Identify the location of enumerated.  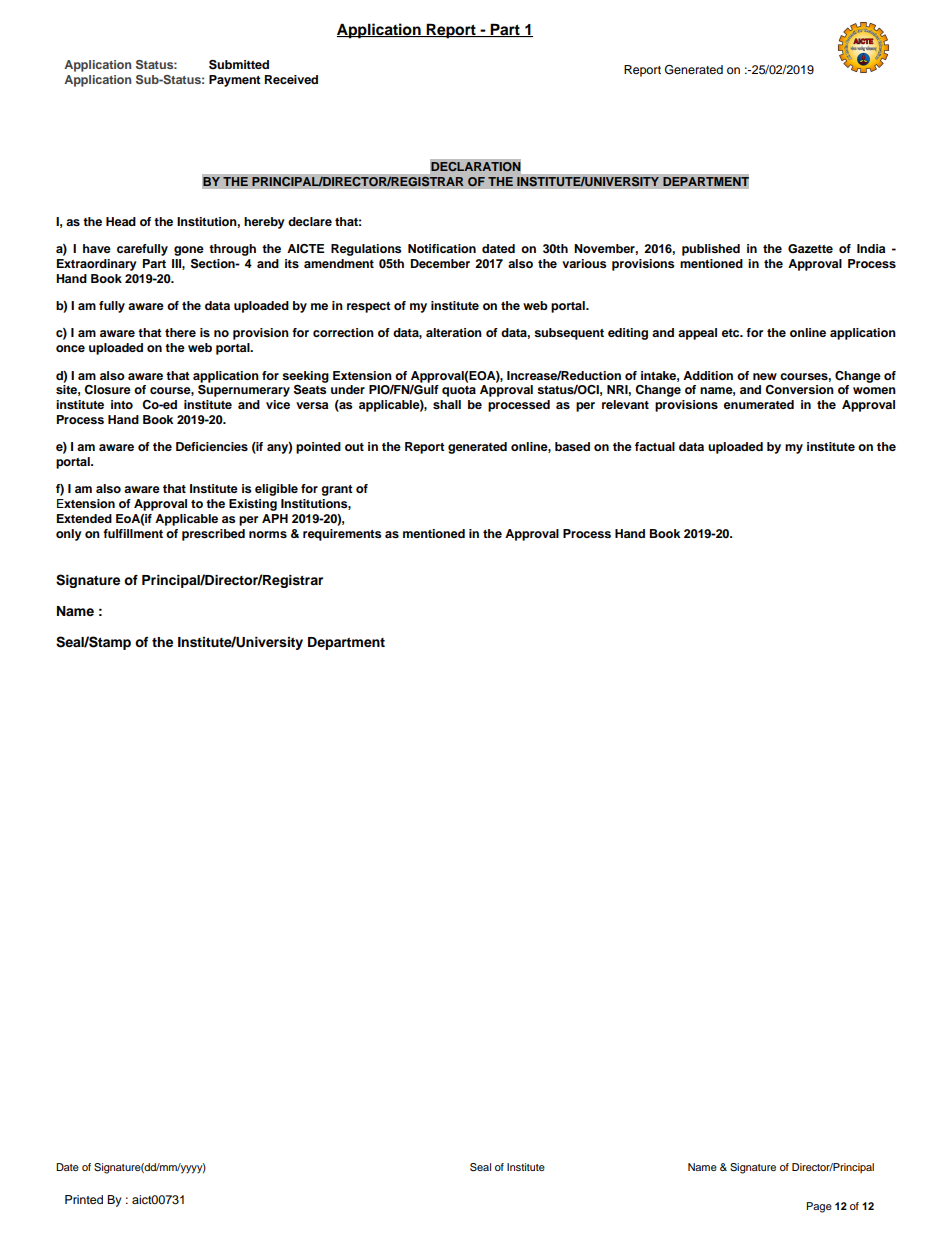
(759, 404).
